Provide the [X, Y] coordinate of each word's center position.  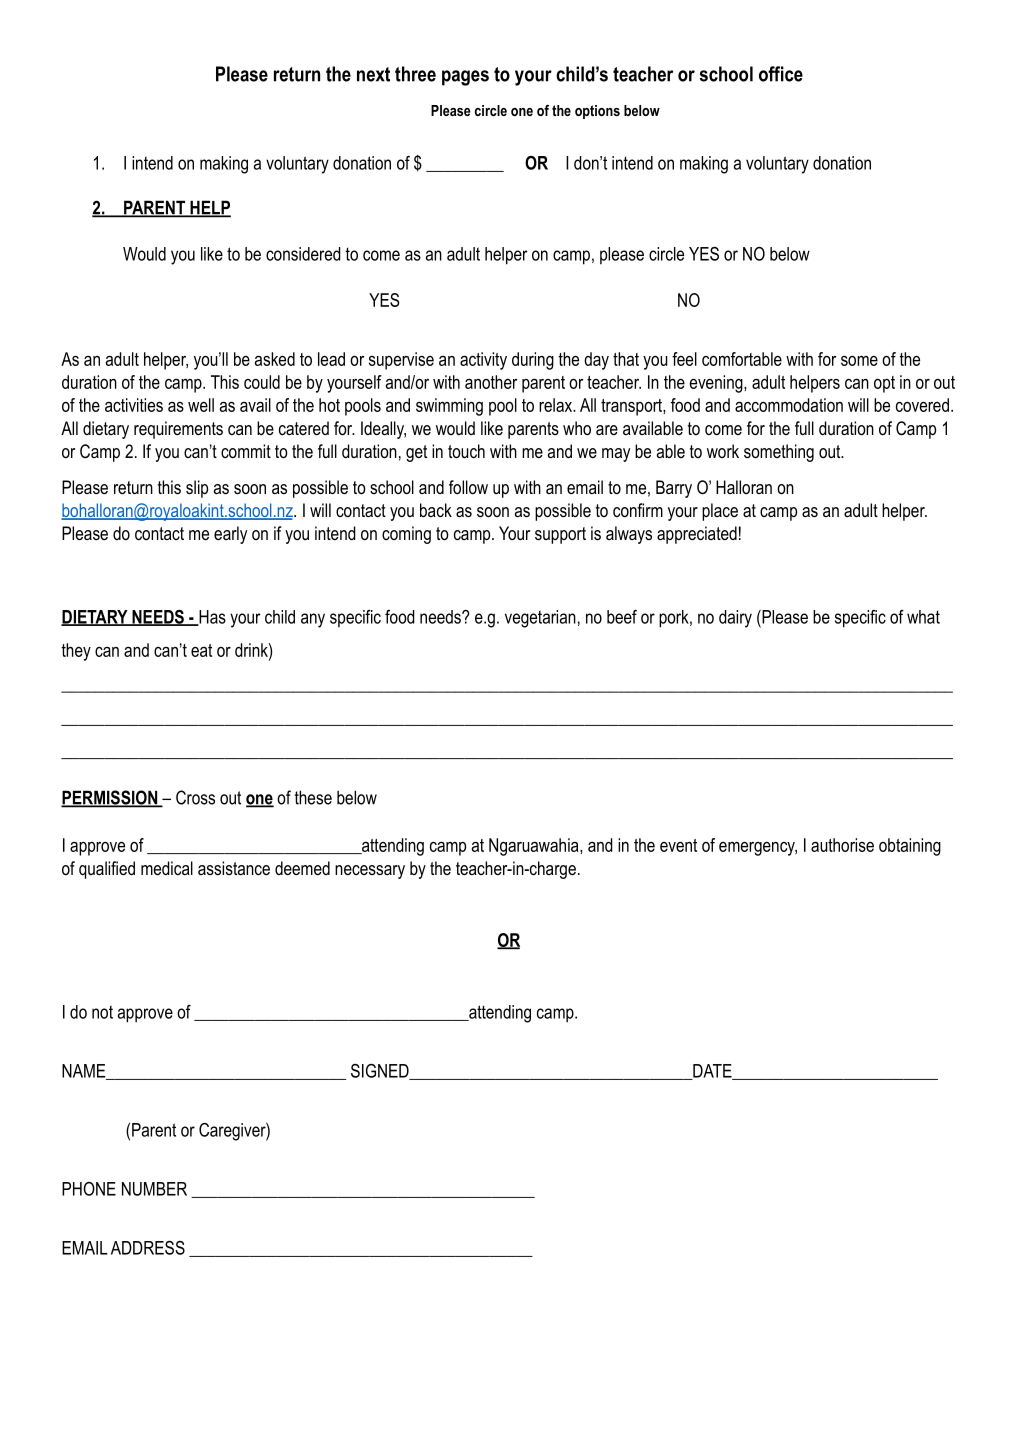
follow [468, 487]
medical [167, 868]
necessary [370, 872]
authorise [842, 845]
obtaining [910, 847]
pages [465, 78]
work [723, 451]
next [373, 74]
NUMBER [154, 1189]
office [781, 74]
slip [197, 489]
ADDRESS [148, 1248]
